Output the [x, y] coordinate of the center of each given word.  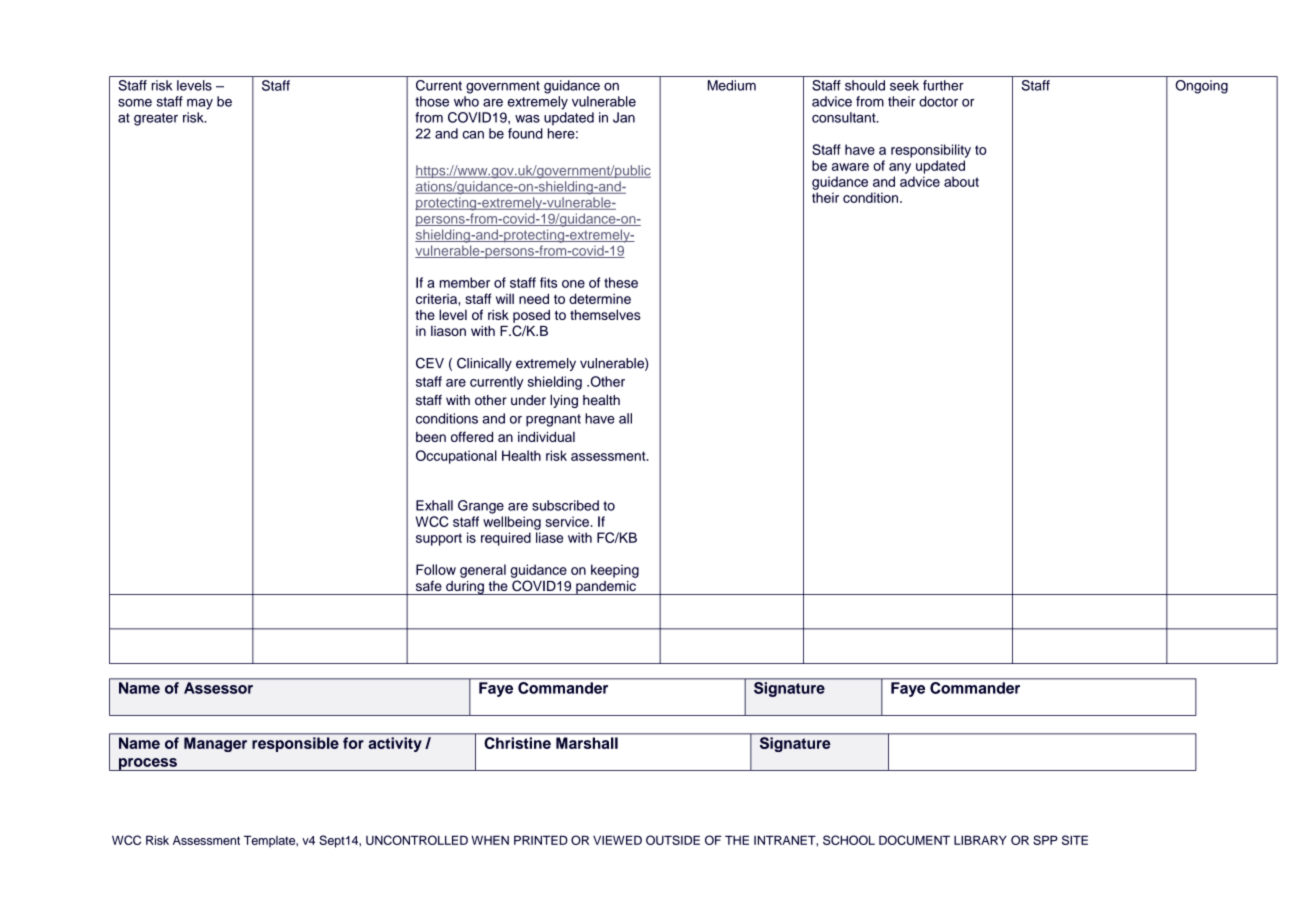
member [465, 282]
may [200, 104]
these [621, 282]
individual [546, 436]
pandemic [606, 588]
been [431, 437]
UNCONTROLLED [417, 840]
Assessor [218, 688]
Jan [624, 117]
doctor [938, 101]
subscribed [565, 505]
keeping [615, 571]
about [961, 181]
